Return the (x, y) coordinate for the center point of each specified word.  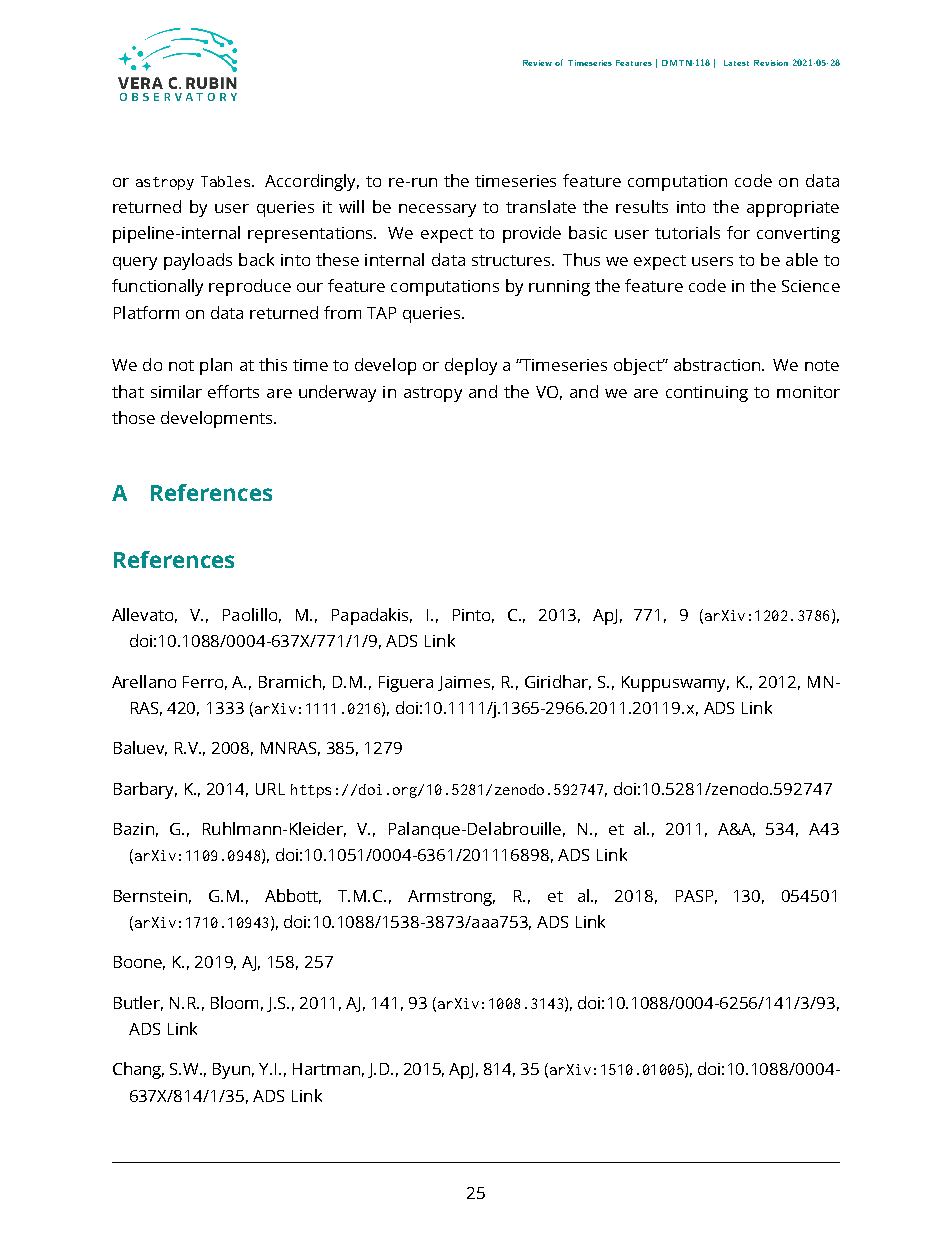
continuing (707, 394)
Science (811, 286)
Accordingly (312, 182)
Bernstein (150, 896)
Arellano (144, 681)
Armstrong (451, 898)
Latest (736, 63)
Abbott (293, 896)
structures (512, 260)
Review (537, 63)
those (133, 417)
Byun (233, 1071)
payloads (198, 261)
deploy (471, 366)
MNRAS (290, 749)
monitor (808, 392)
